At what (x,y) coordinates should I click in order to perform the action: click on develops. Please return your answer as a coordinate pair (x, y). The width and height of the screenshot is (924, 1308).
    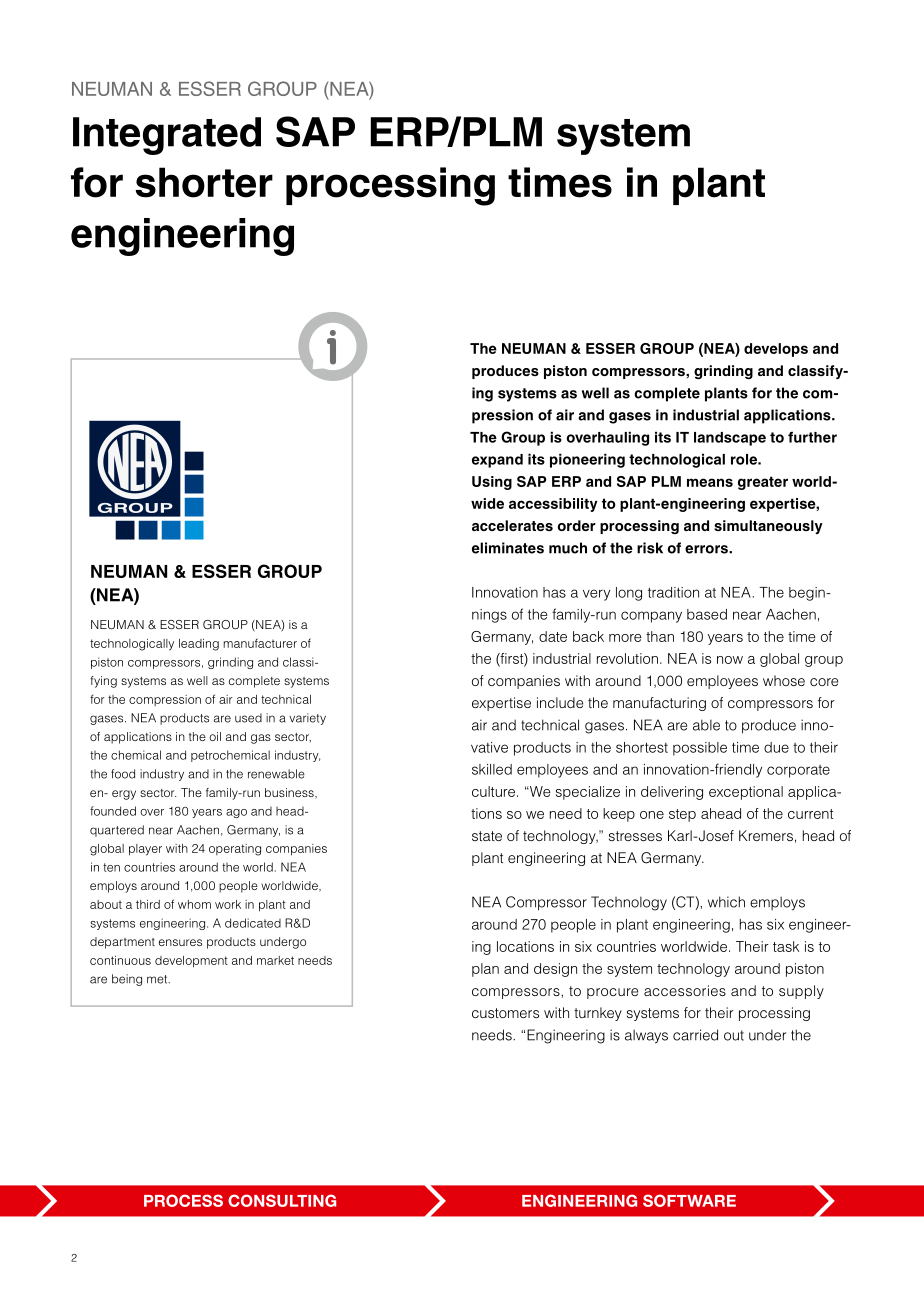
    Looking at the image, I should click on (776, 350).
